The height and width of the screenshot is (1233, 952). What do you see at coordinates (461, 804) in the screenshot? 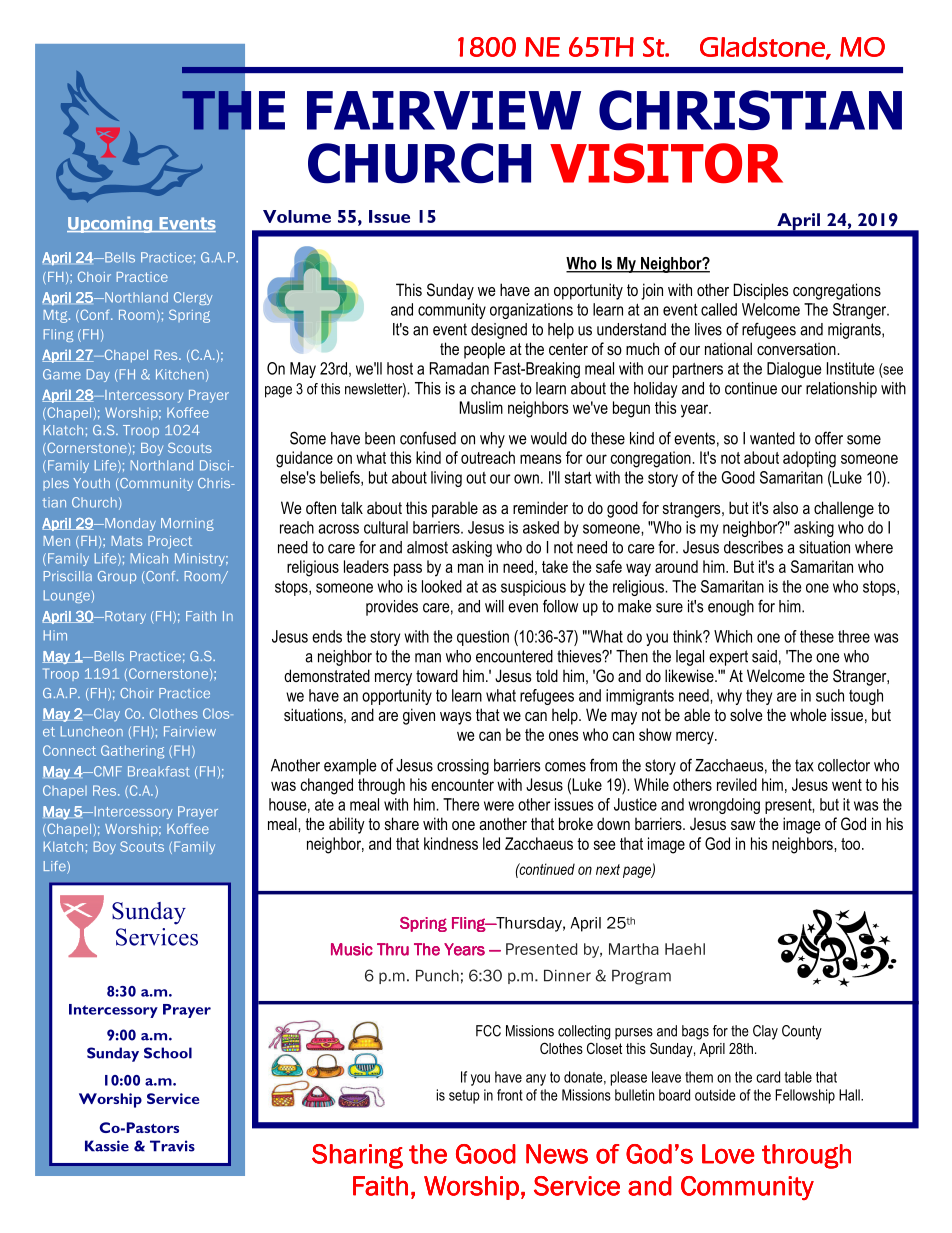
I see `There` at bounding box center [461, 804].
